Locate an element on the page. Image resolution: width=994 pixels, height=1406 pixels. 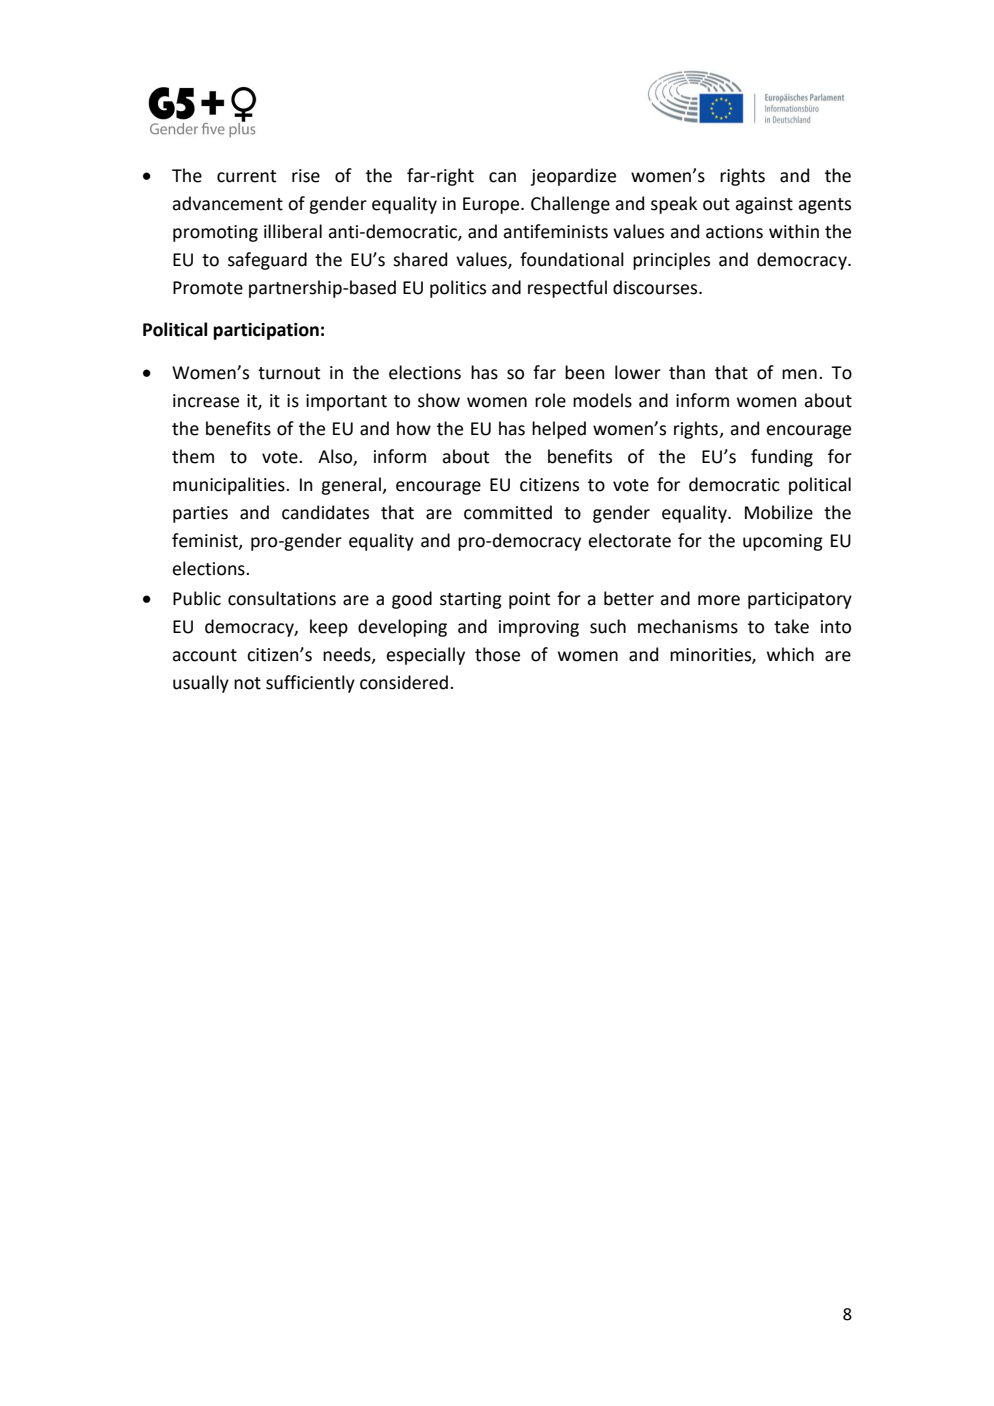
current is located at coordinates (246, 176).
